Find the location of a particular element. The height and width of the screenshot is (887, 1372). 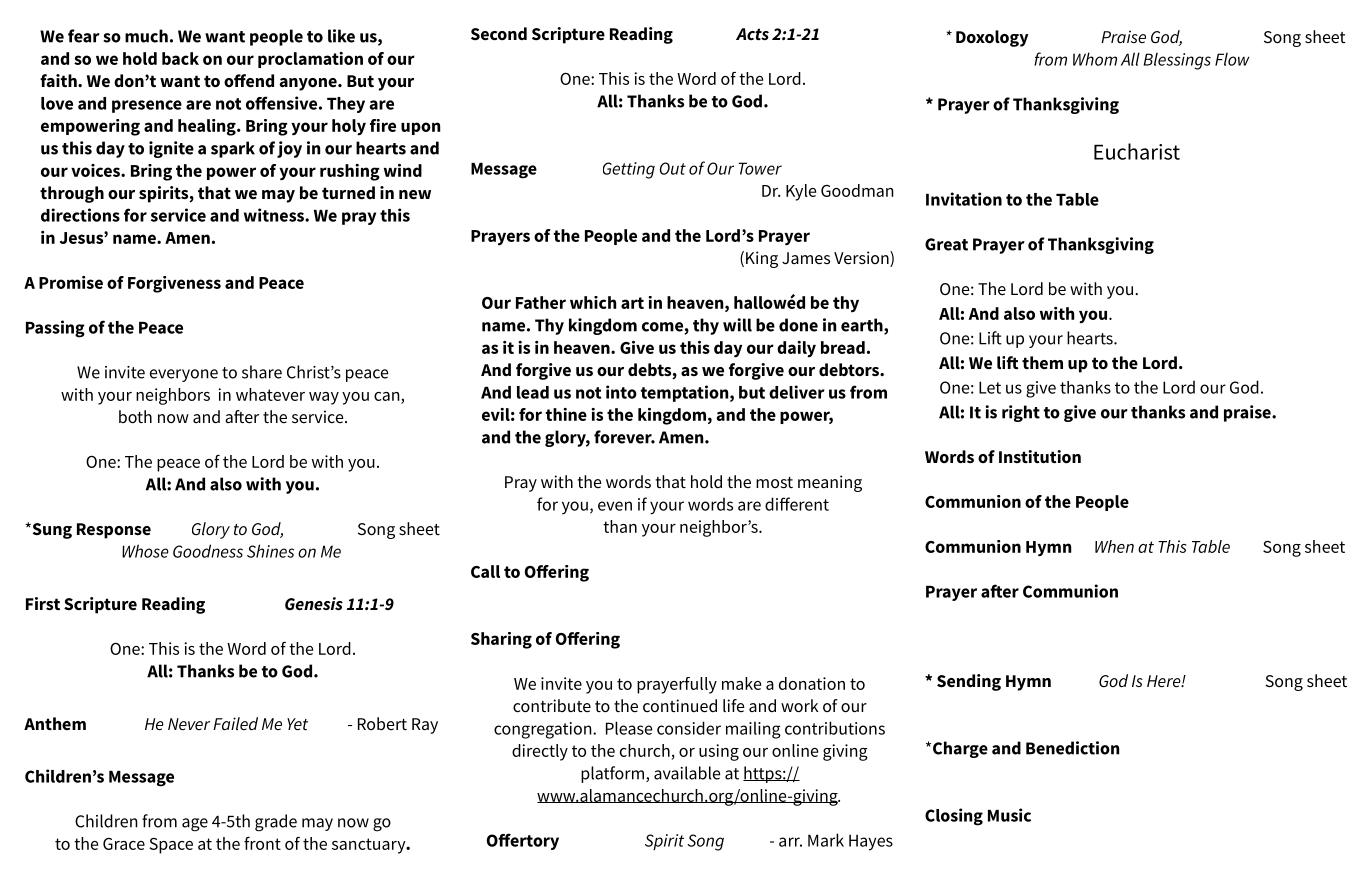

Whom is located at coordinates (1095, 59).
